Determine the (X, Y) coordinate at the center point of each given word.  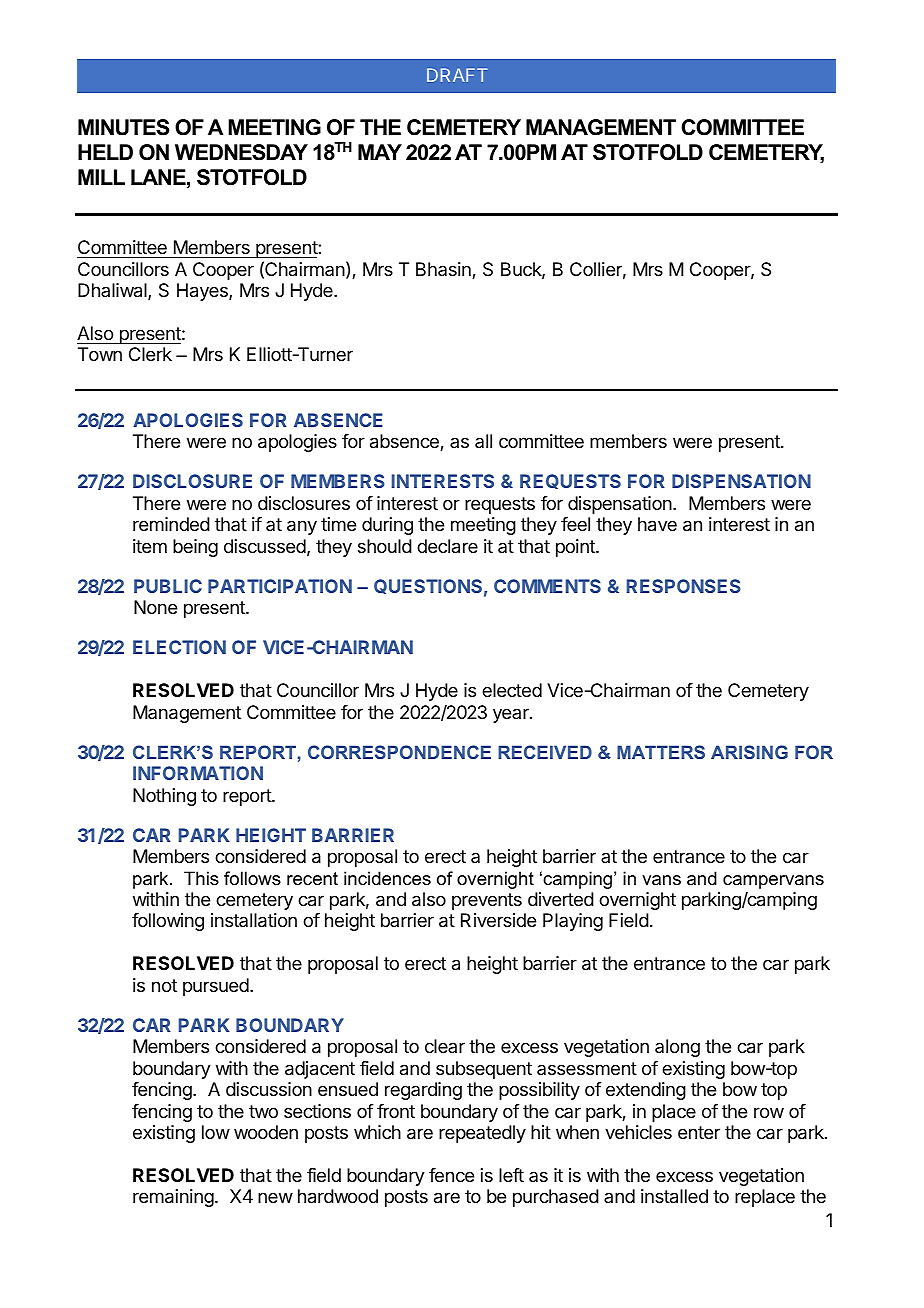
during (387, 526)
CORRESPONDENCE (399, 752)
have (657, 524)
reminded (171, 524)
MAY (380, 152)
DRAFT (457, 75)
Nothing (164, 797)
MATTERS (661, 752)
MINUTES (123, 127)
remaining (173, 1198)
